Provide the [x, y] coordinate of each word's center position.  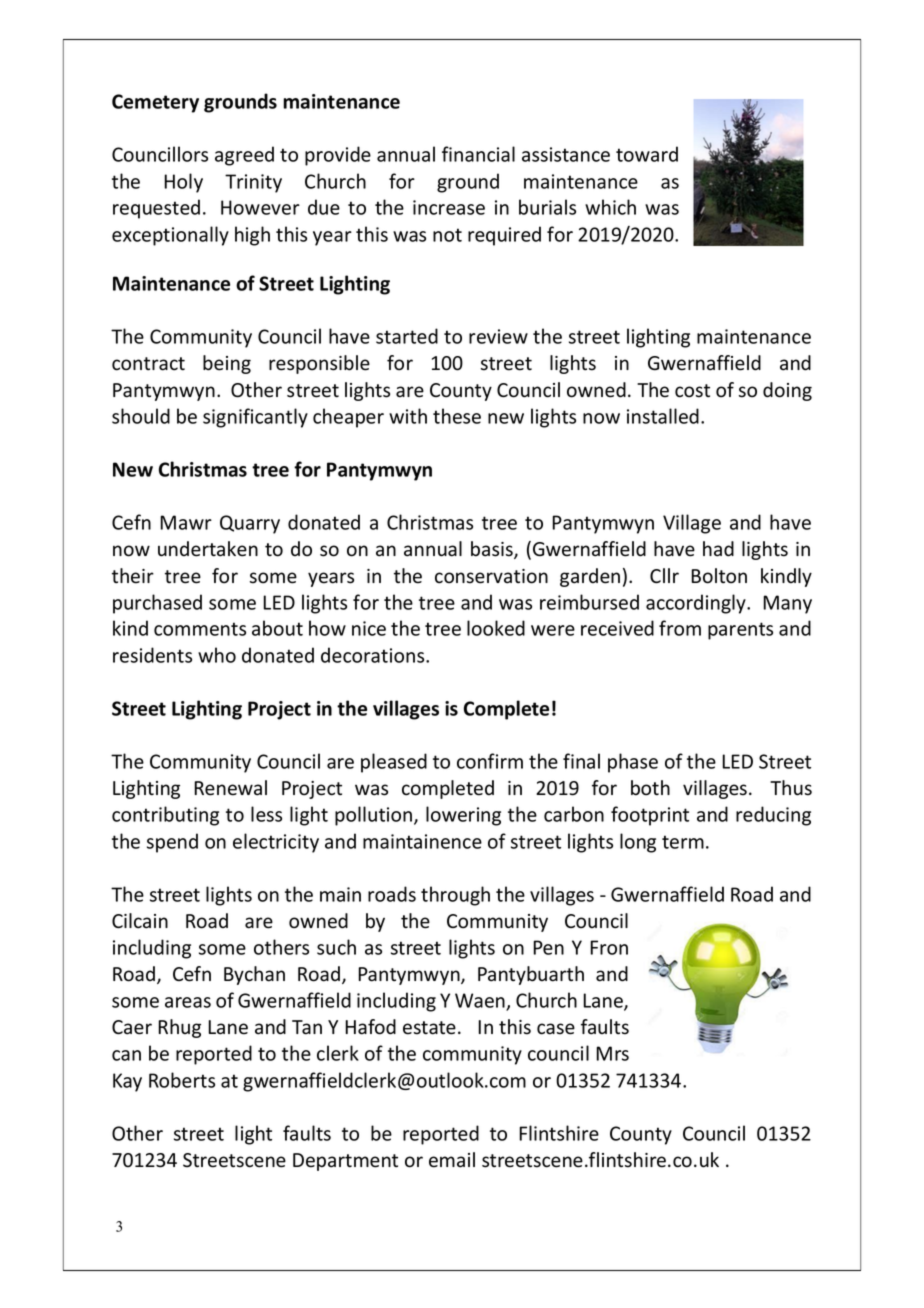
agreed [244, 156]
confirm [490, 761]
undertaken [208, 549]
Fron [609, 947]
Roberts [182, 1080]
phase [633, 763]
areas [188, 1002]
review [498, 336]
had [718, 549]
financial [478, 154]
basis [493, 550]
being [227, 364]
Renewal [230, 788]
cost [692, 391]
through [455, 896]
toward [647, 154]
